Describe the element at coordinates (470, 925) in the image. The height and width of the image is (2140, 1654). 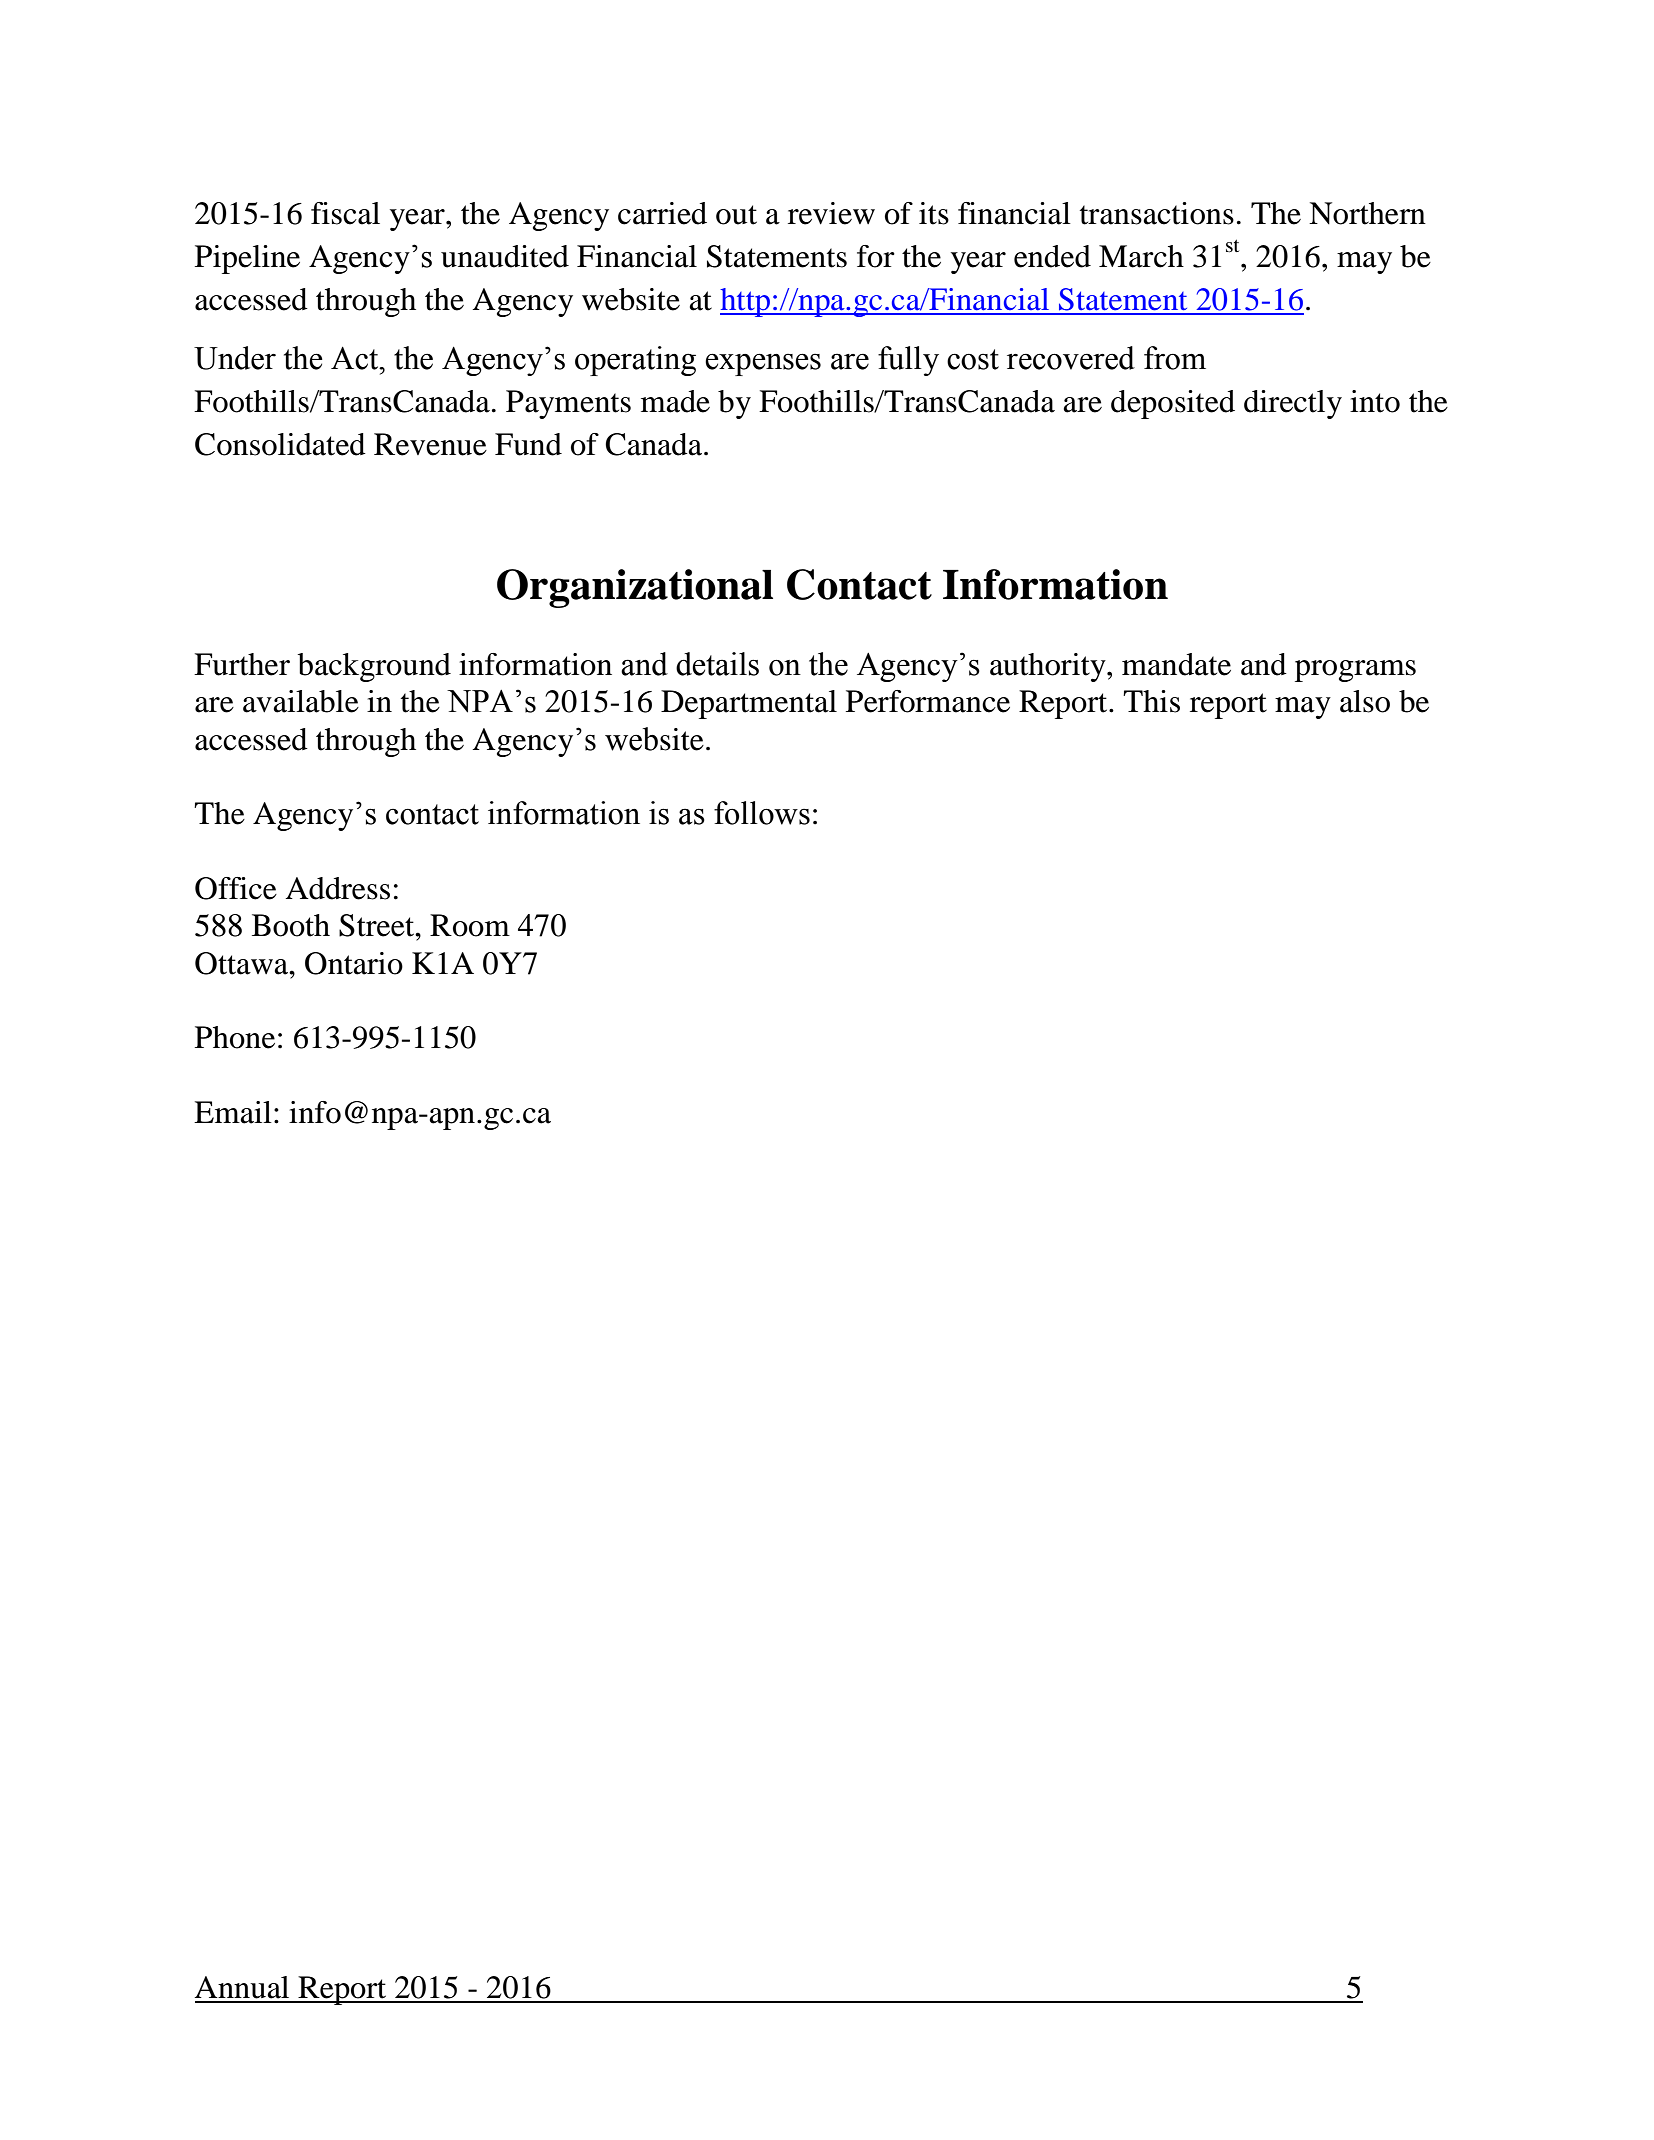
I see `Room` at that location.
